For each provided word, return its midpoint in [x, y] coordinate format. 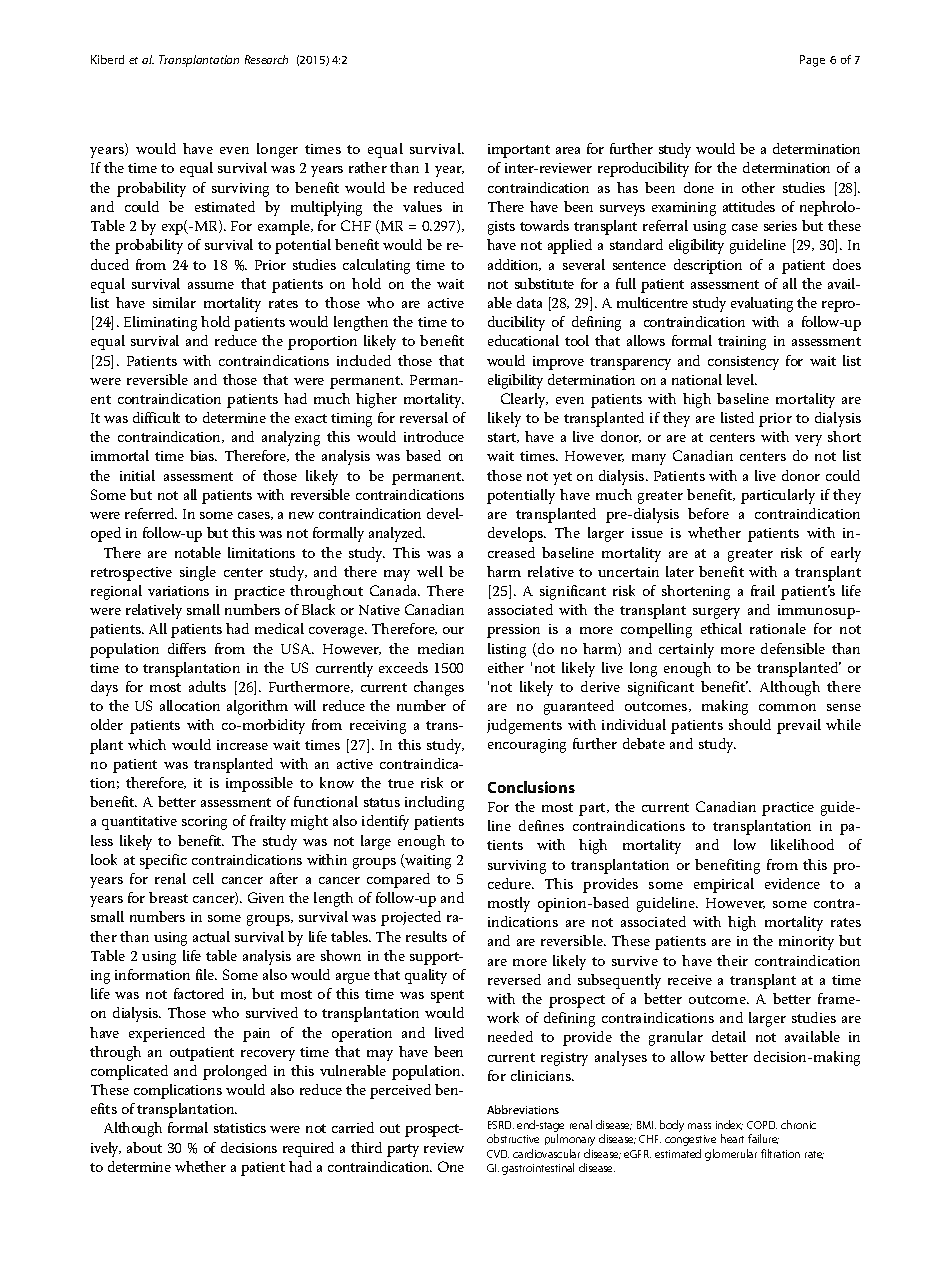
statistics [240, 1128]
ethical [721, 628]
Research [266, 59]
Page [812, 61]
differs [187, 648]
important [519, 151]
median [441, 648]
